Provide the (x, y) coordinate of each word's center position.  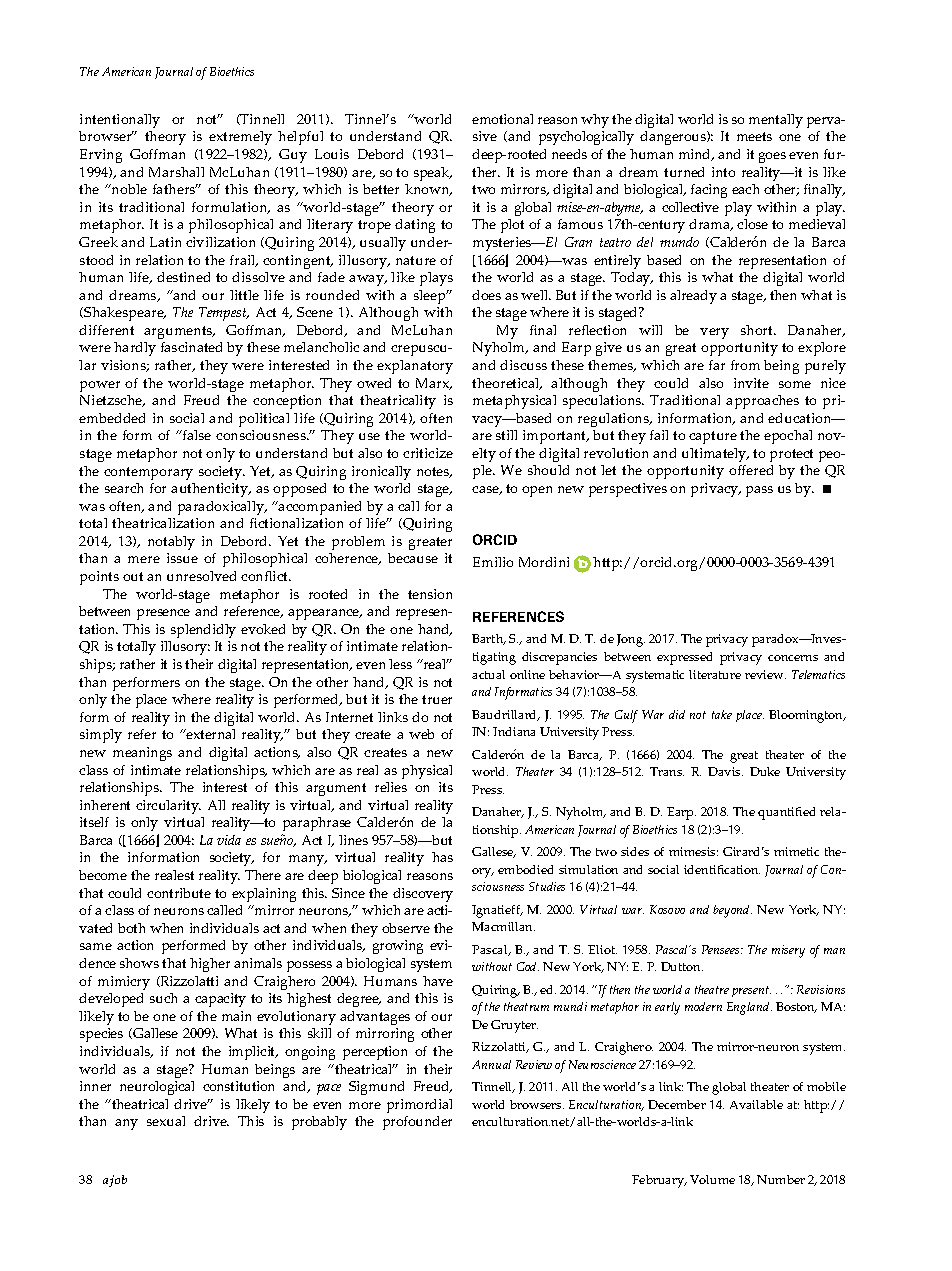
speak (433, 174)
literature (715, 674)
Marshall (176, 172)
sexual (166, 1121)
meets (754, 136)
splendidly (203, 631)
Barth (489, 639)
